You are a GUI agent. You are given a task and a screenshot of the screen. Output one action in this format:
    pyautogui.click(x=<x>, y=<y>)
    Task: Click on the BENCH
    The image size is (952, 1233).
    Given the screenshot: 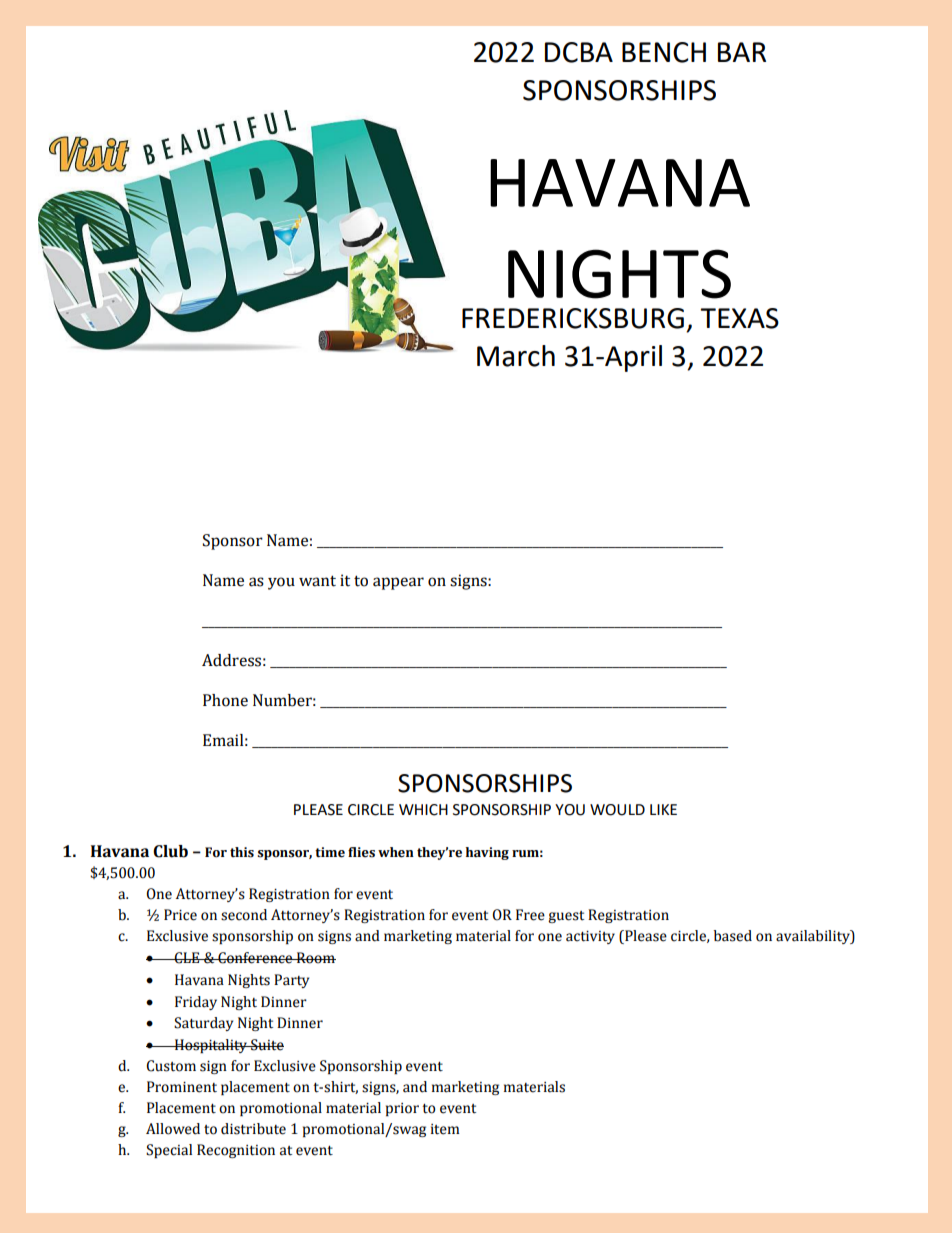 What is the action you would take?
    pyautogui.click(x=664, y=52)
